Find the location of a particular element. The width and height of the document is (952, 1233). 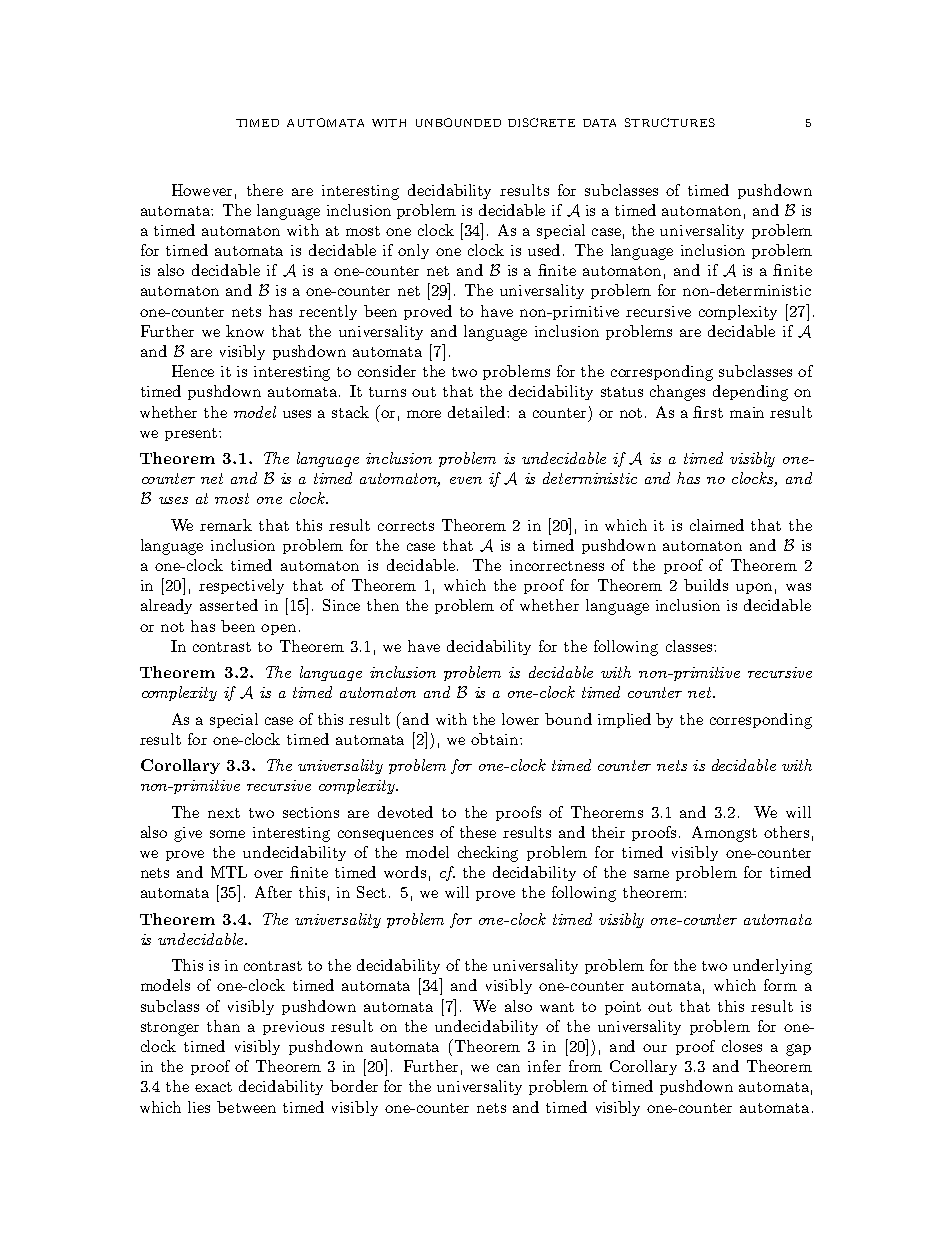

remark is located at coordinates (226, 525).
